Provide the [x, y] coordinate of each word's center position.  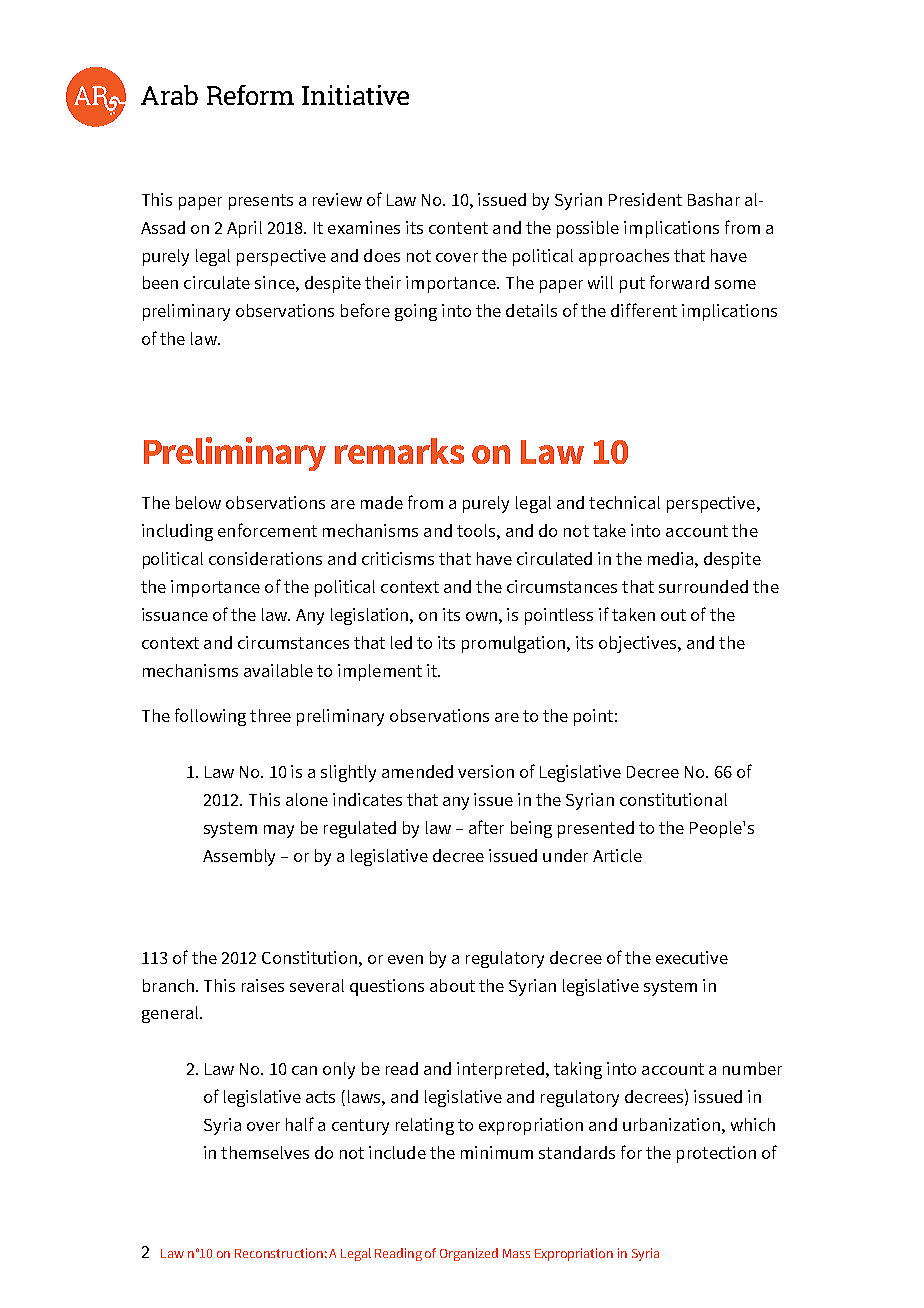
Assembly [239, 857]
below [198, 502]
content [458, 228]
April [244, 229]
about [452, 985]
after [486, 827]
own [483, 616]
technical [624, 502]
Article [617, 855]
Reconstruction [279, 1253]
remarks [399, 451]
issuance [175, 614]
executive [692, 957]
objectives [639, 644]
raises [263, 985]
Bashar [714, 199]
